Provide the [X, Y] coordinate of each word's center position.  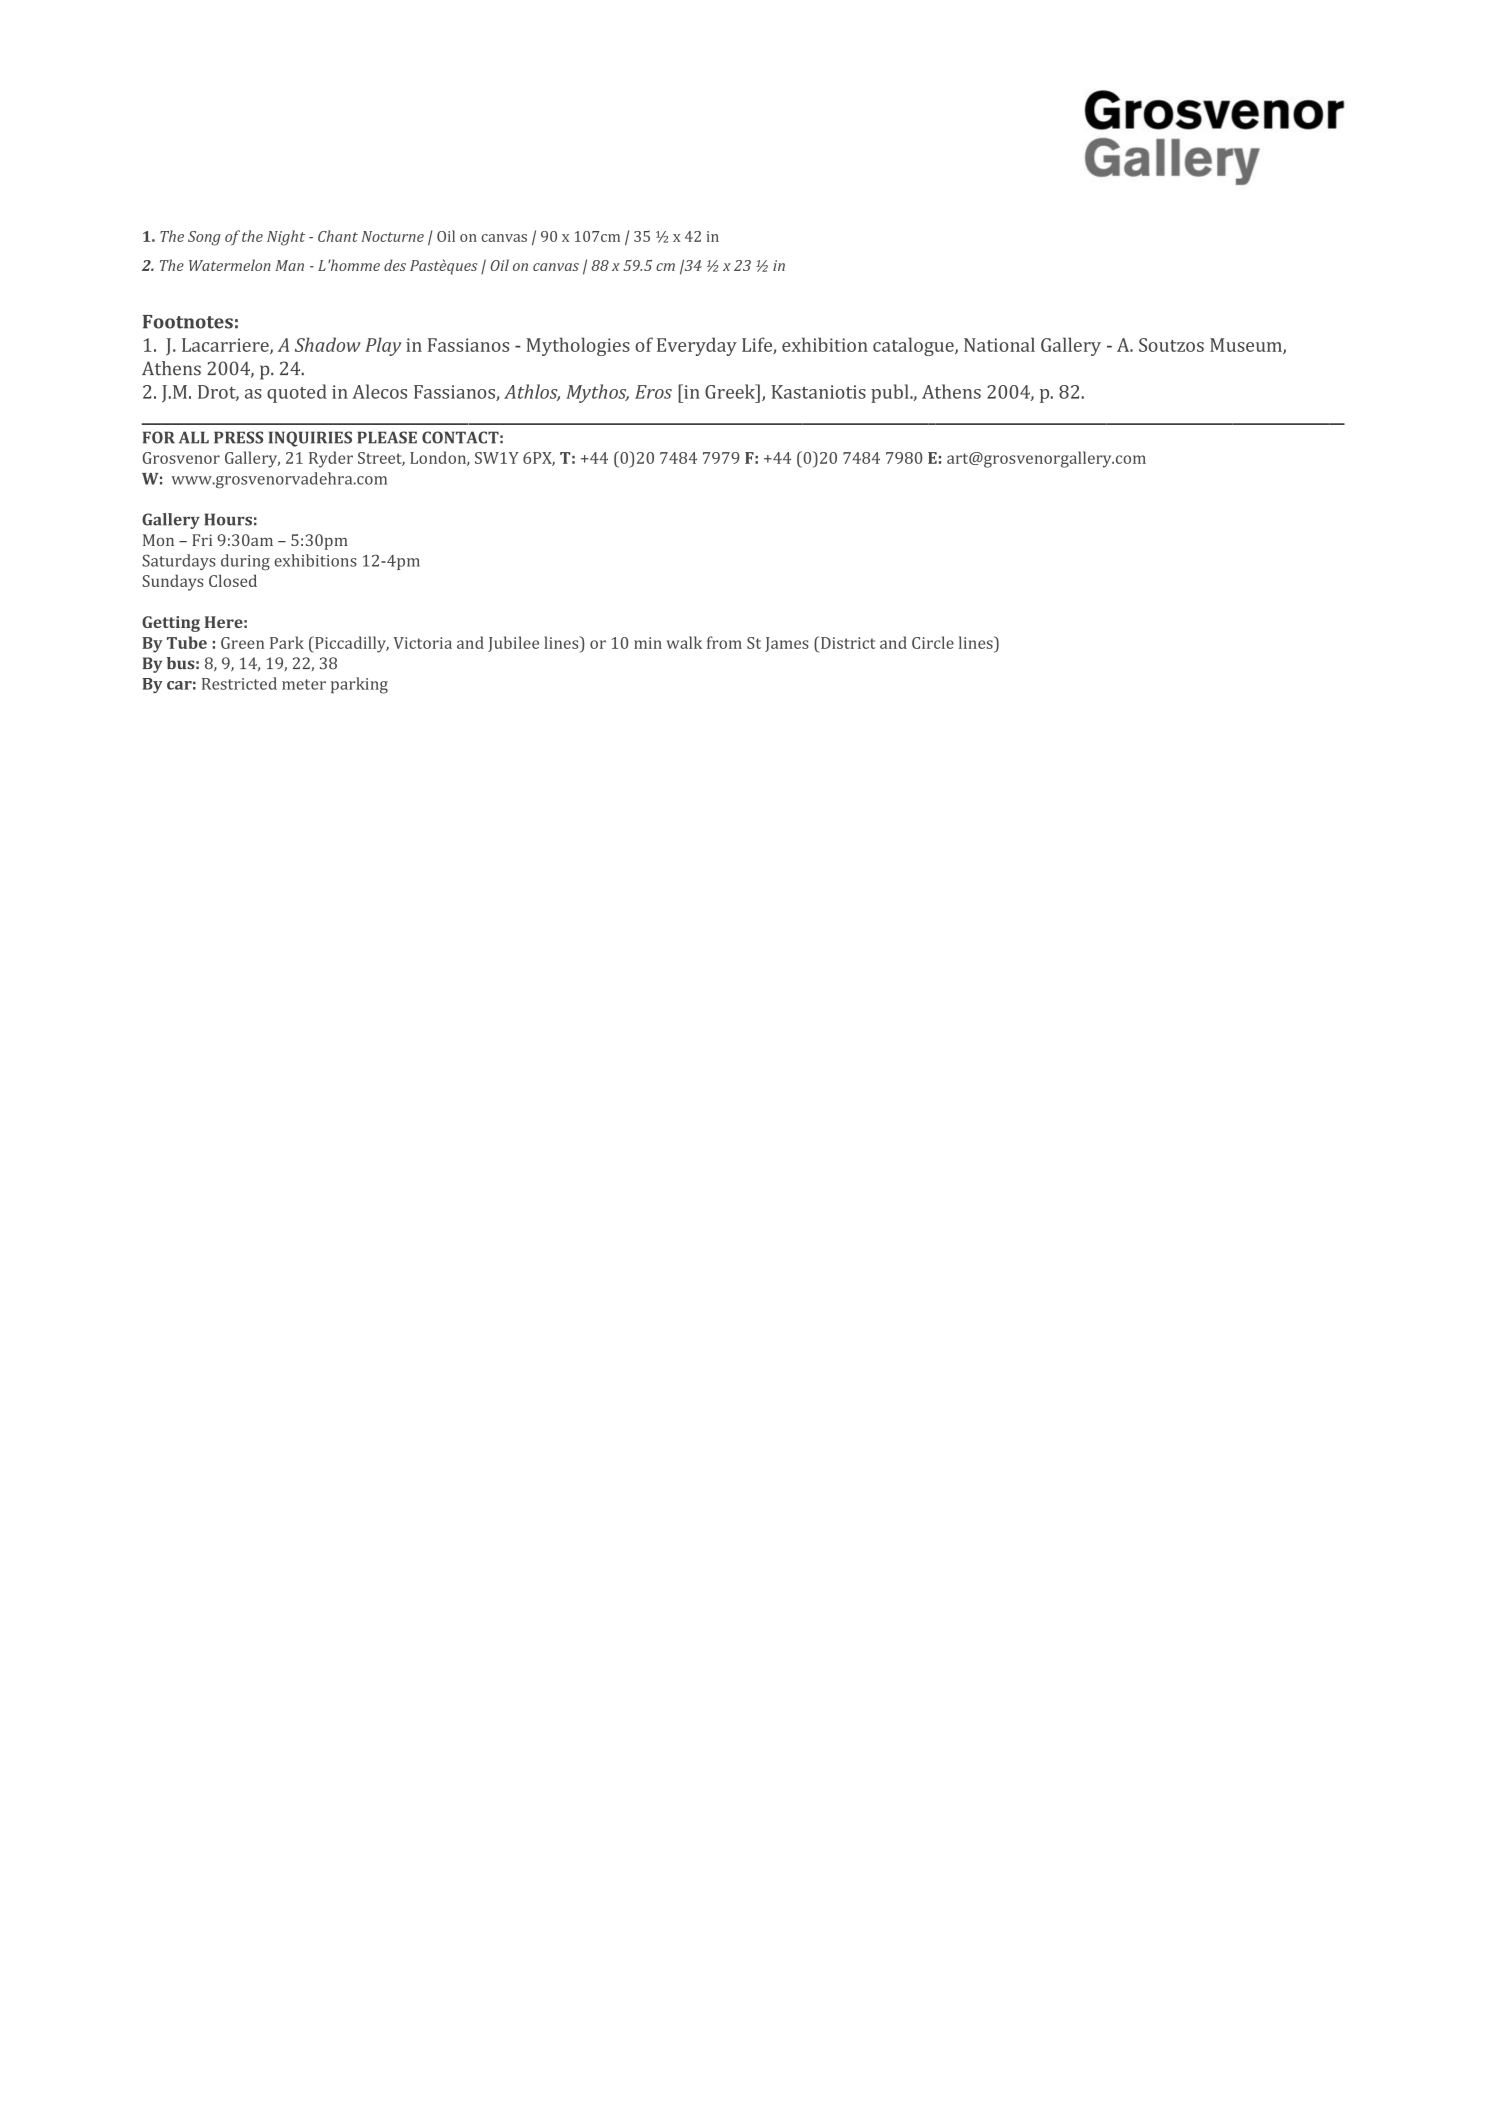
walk [684, 642]
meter [304, 684]
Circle [933, 642]
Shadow [328, 344]
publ [891, 393]
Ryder [331, 459]
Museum [1247, 346]
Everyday [697, 346]
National [999, 344]
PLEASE [387, 437]
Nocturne [392, 236]
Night [286, 238]
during [245, 562]
